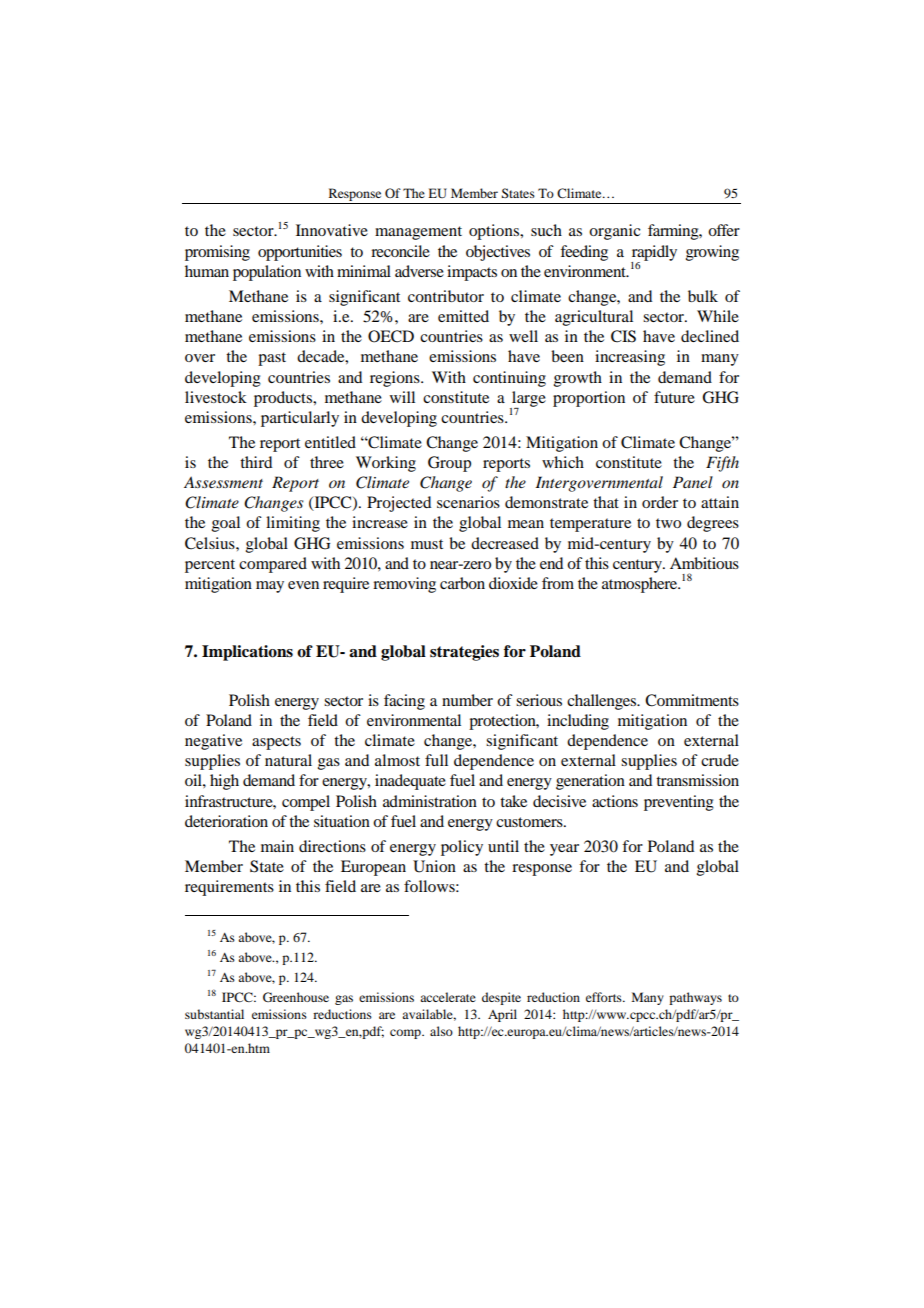  What do you see at coordinates (449, 464) in the screenshot?
I see `Group` at bounding box center [449, 464].
